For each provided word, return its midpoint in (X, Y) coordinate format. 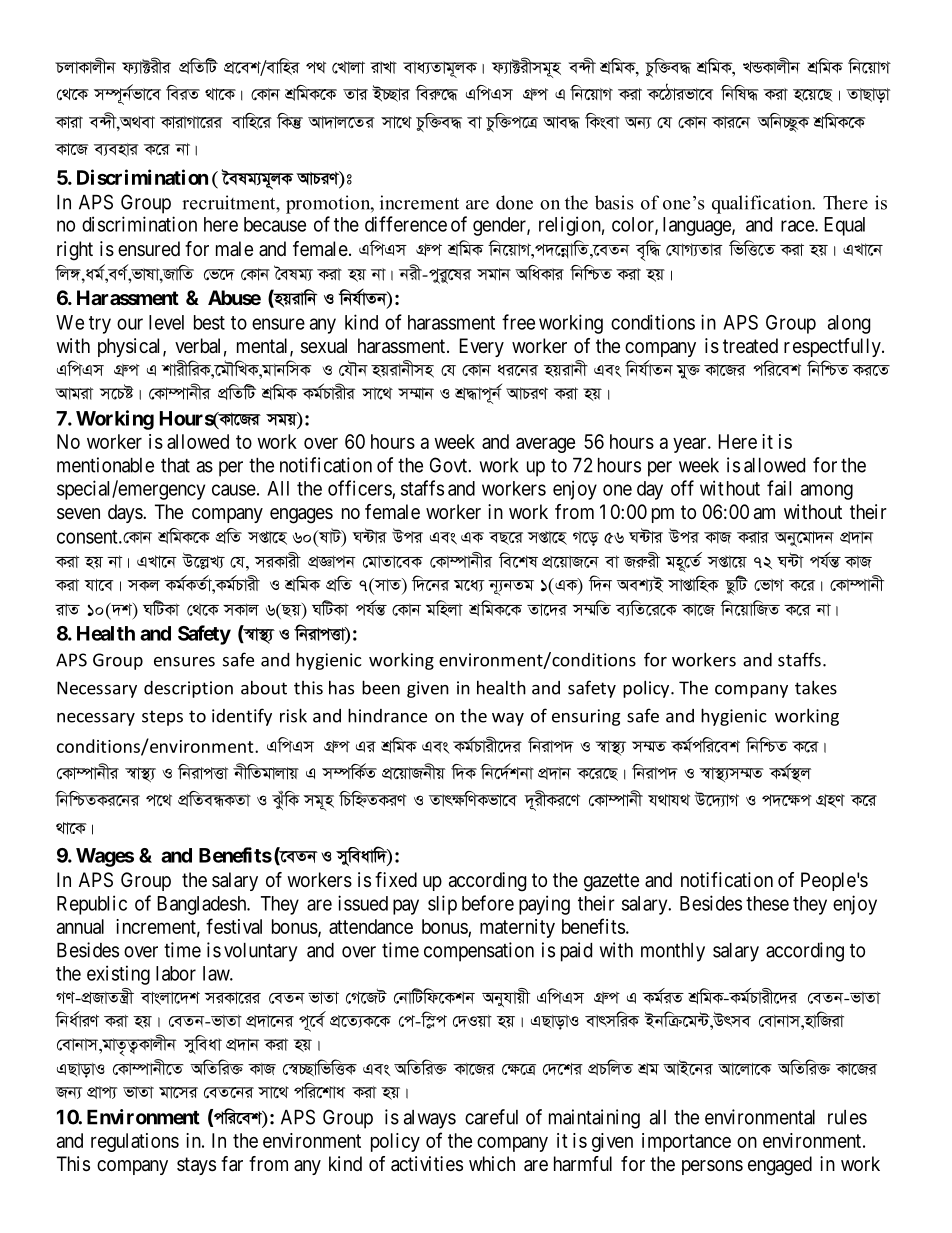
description (188, 689)
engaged (780, 1166)
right (75, 251)
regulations (135, 1142)
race (798, 226)
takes (816, 687)
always (430, 1119)
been (381, 687)
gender (500, 226)
